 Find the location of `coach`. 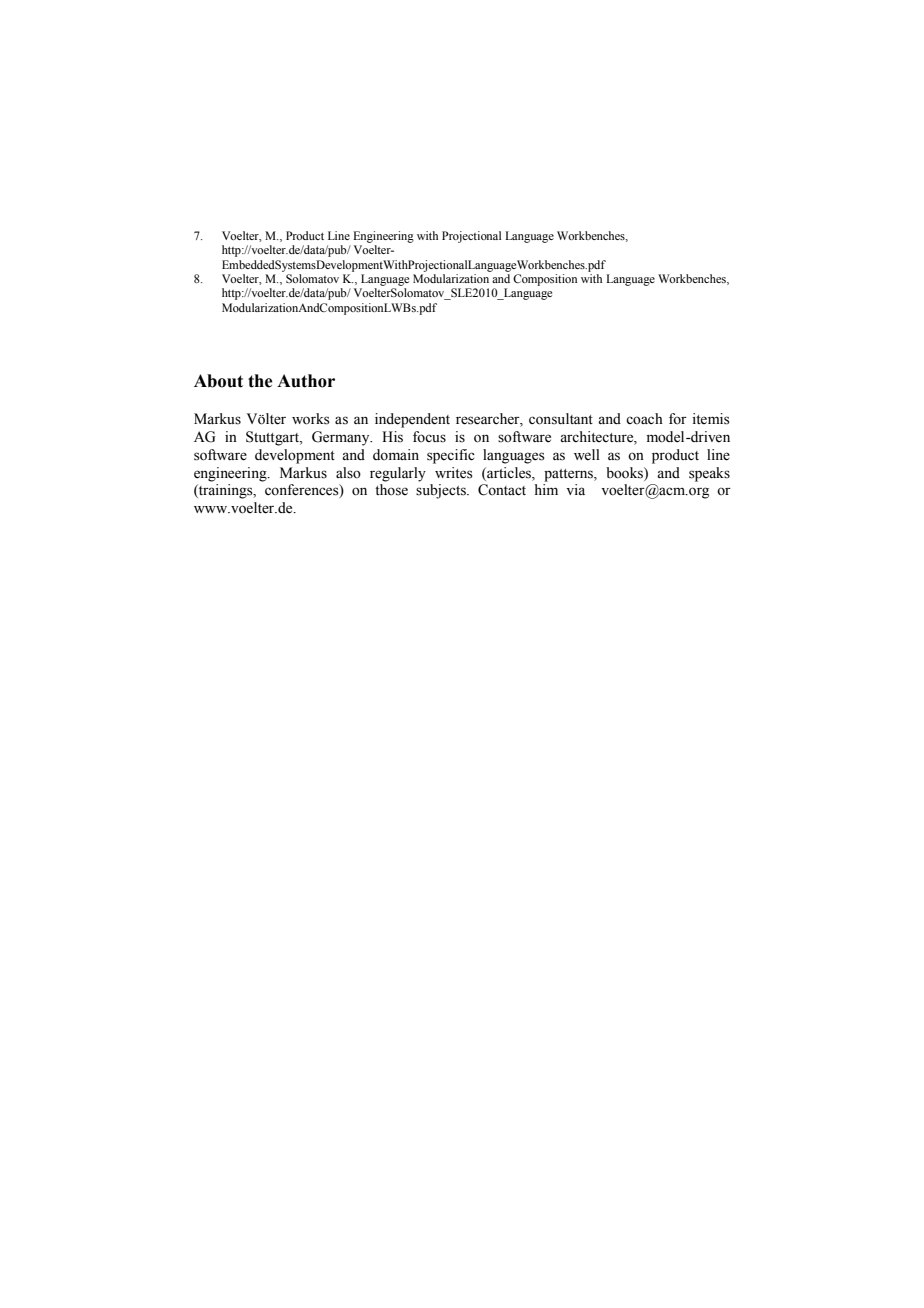

coach is located at coordinates (644, 419).
